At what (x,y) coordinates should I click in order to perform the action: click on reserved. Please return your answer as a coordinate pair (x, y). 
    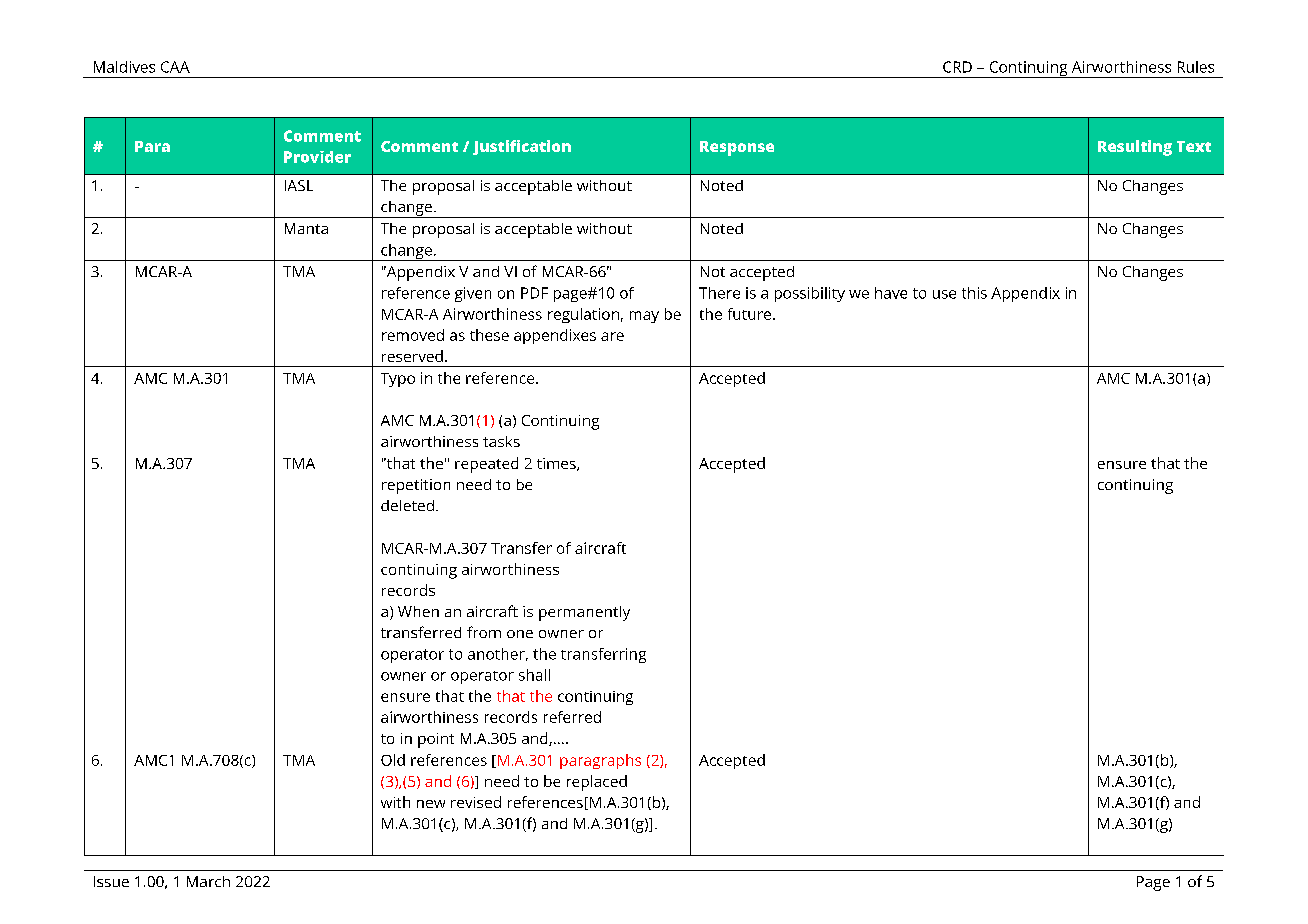
    Looking at the image, I should click on (412, 356).
